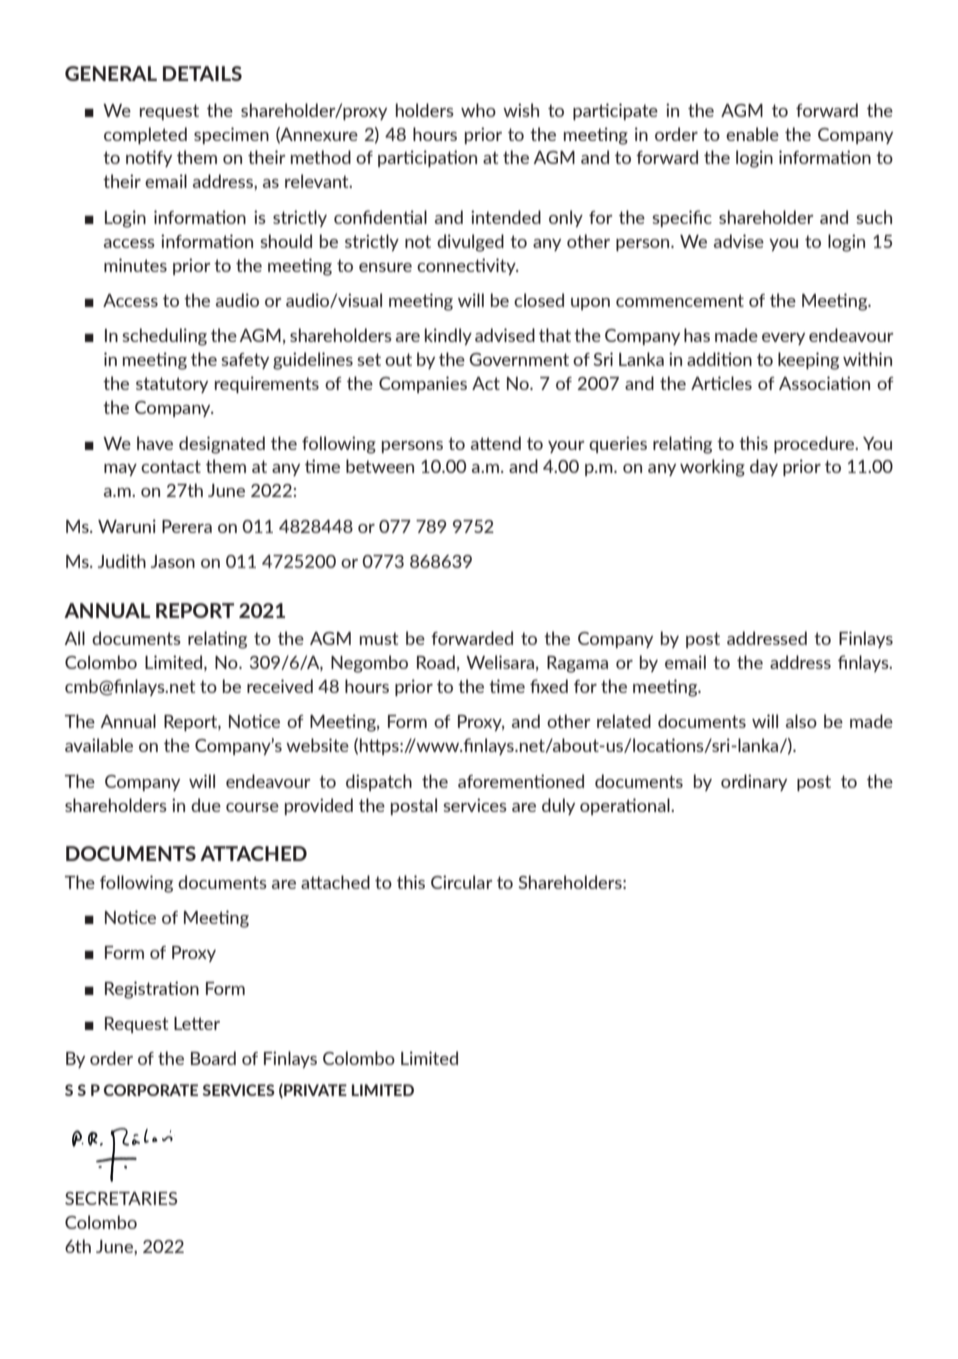  Describe the element at coordinates (436, 662) in the screenshot. I see `Road` at that location.
